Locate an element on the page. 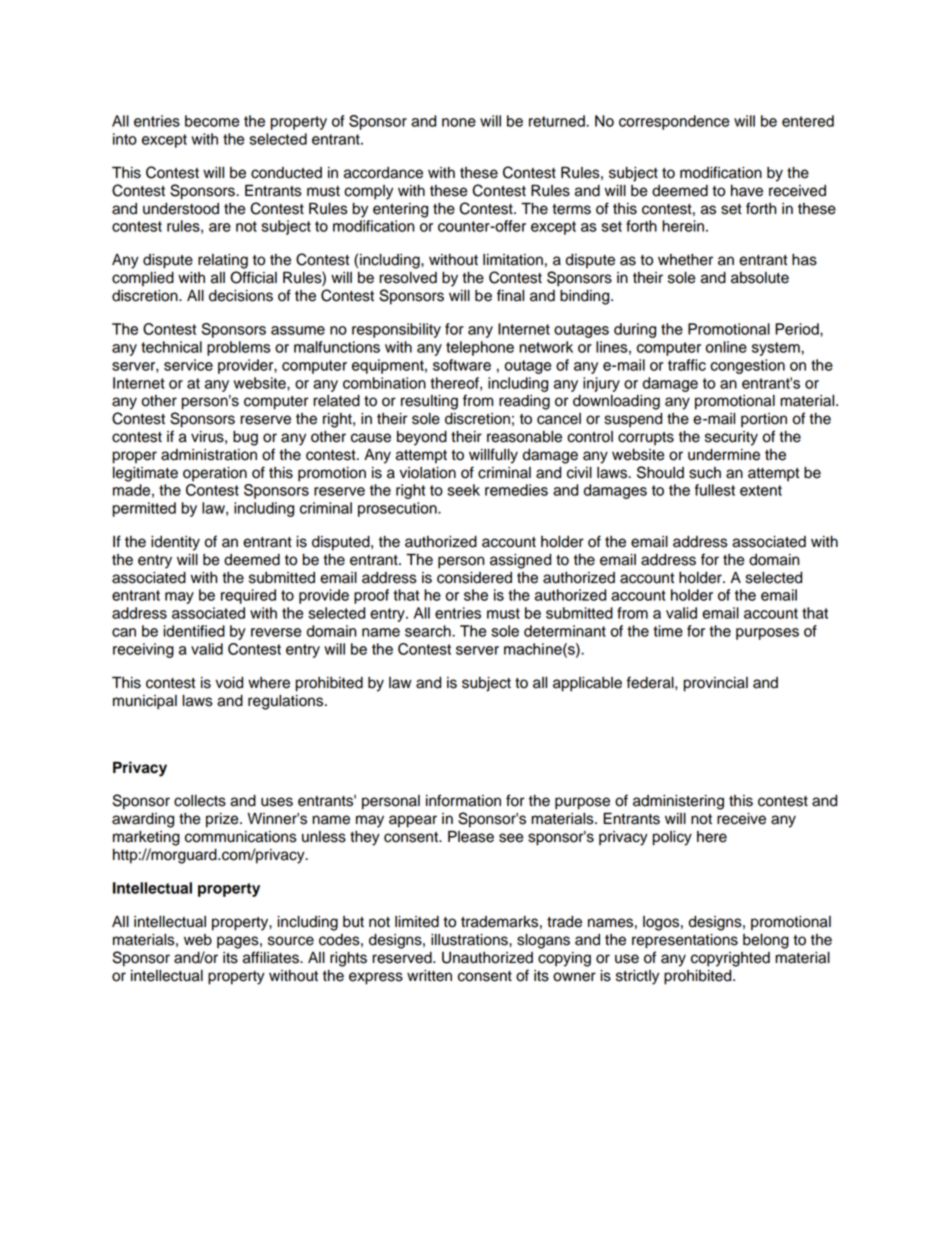 This document has width=952, height=1233. search is located at coordinates (429, 631).
